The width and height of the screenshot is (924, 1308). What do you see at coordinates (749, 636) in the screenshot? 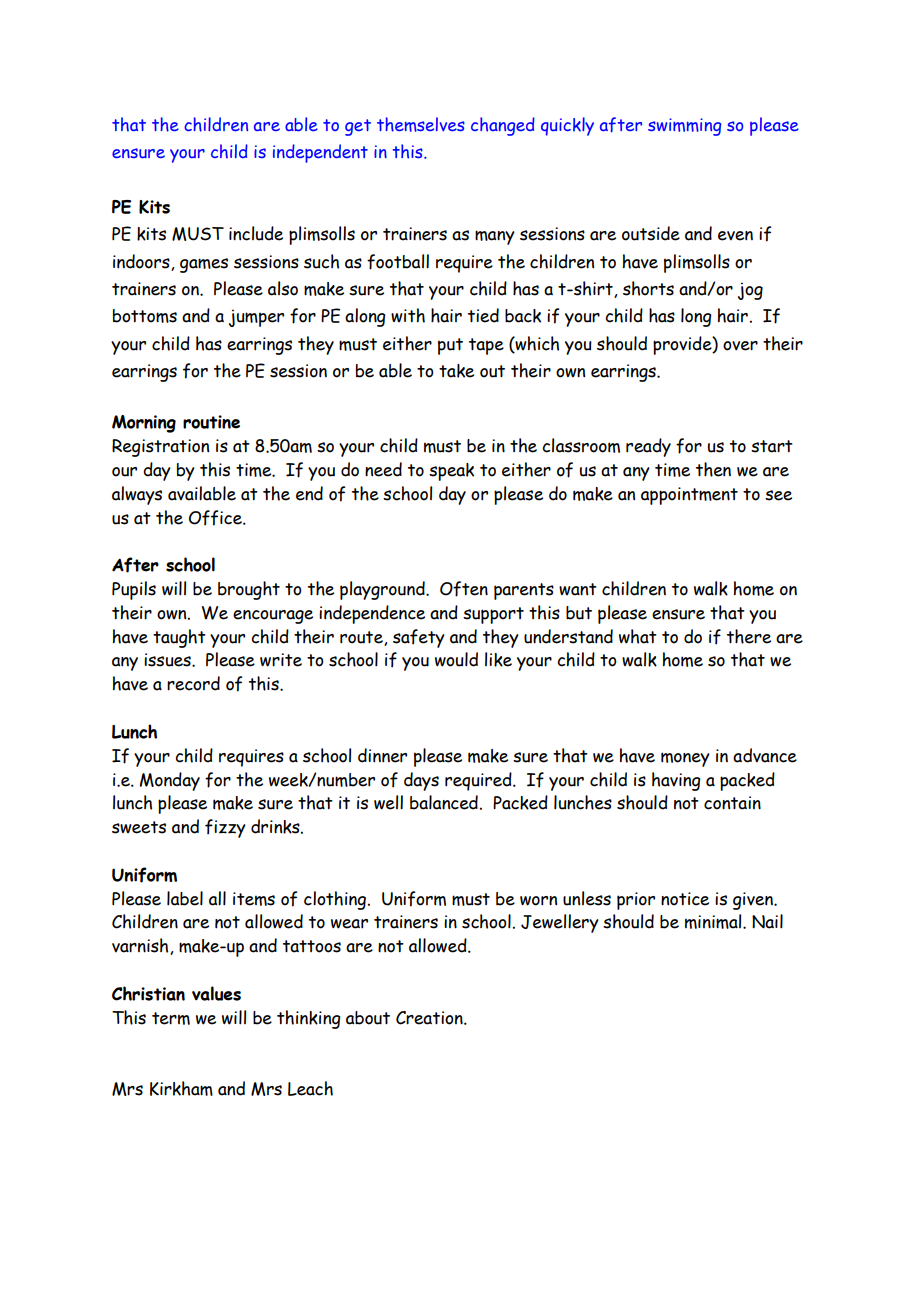
I see `there` at bounding box center [749, 636].
